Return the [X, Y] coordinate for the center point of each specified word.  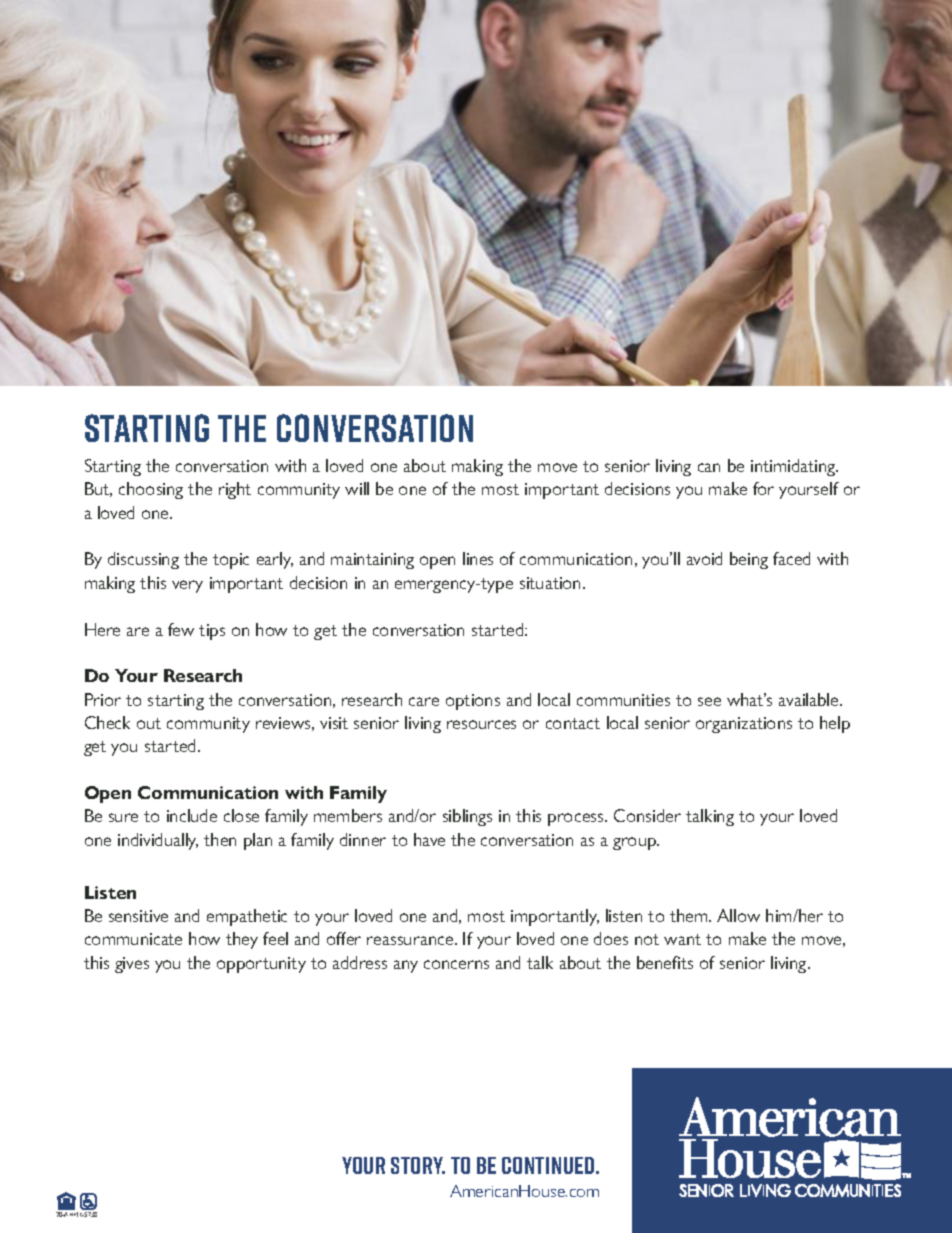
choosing [151, 490]
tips [212, 632]
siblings [467, 817]
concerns [456, 964]
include [192, 815]
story [418, 1165]
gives [132, 965]
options [473, 702]
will [357, 488]
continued [549, 1165]
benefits [665, 962]
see [709, 701]
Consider [647, 815]
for [763, 488]
